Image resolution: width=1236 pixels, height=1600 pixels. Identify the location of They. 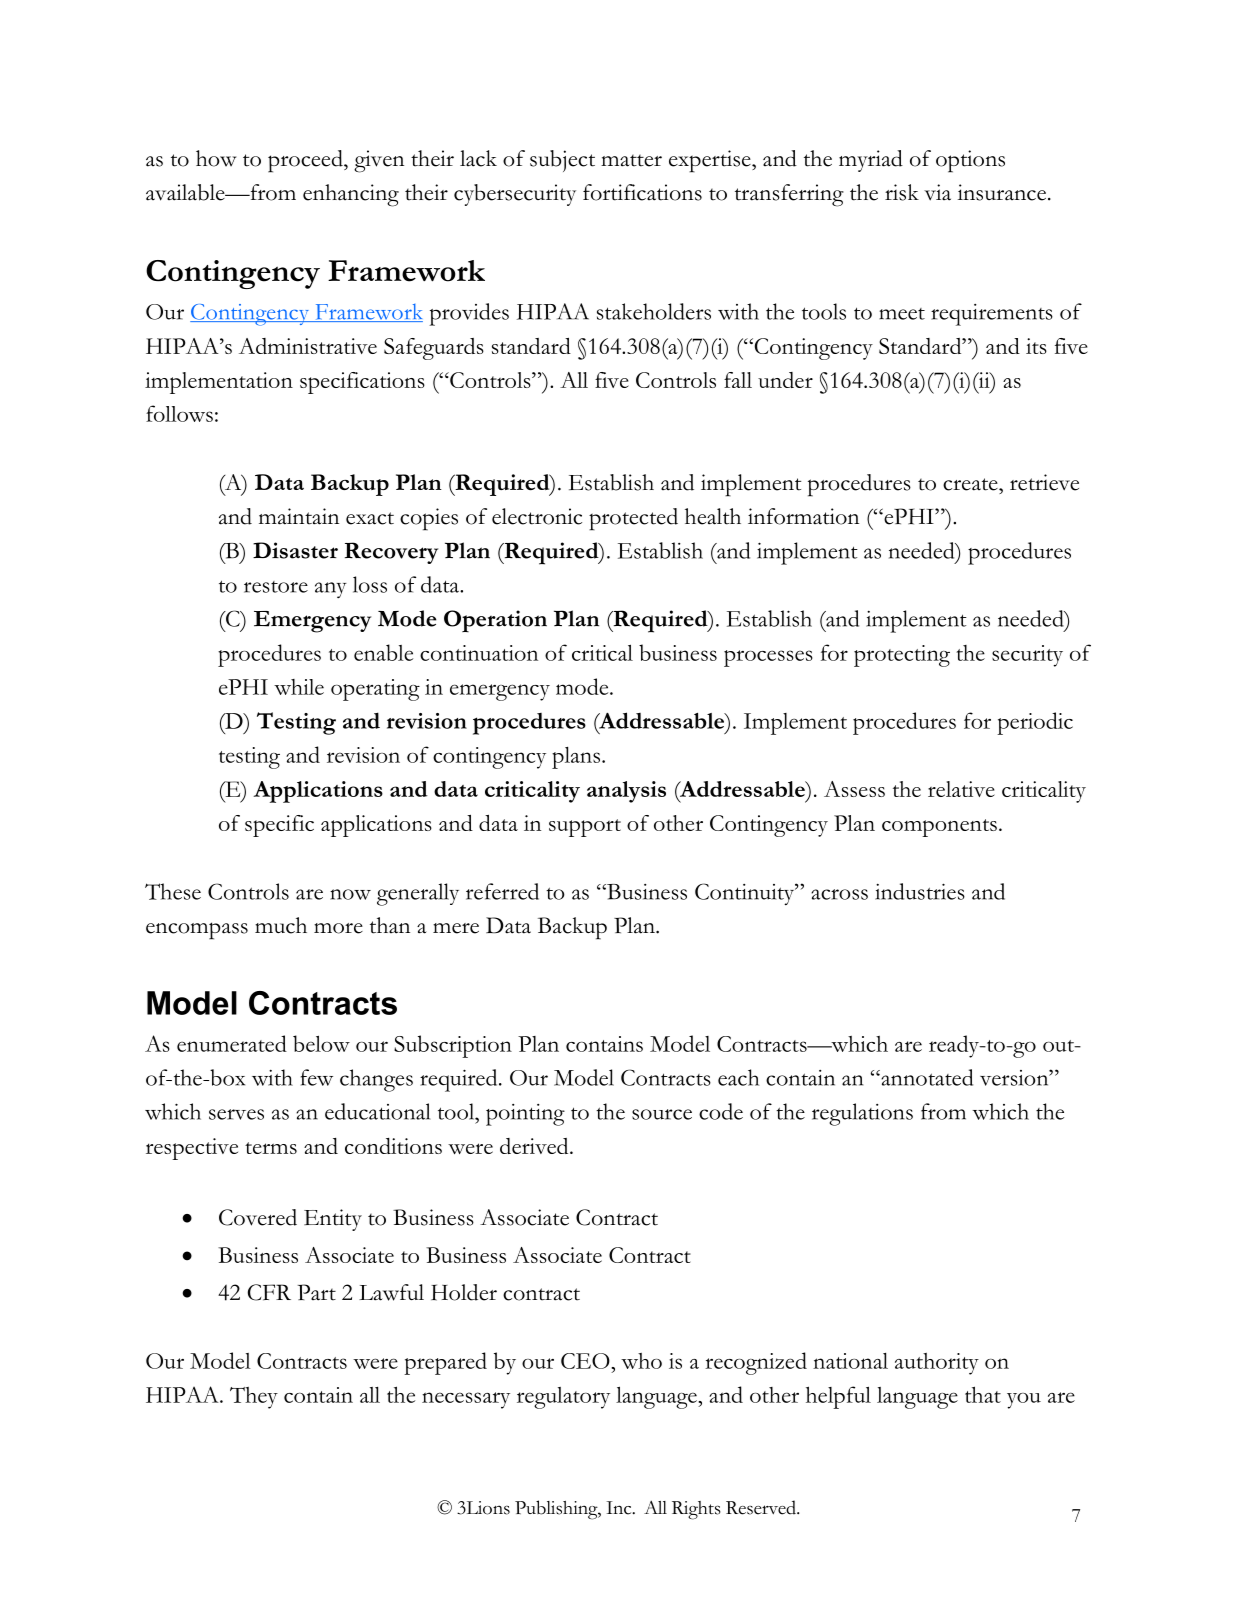
(254, 1398).
